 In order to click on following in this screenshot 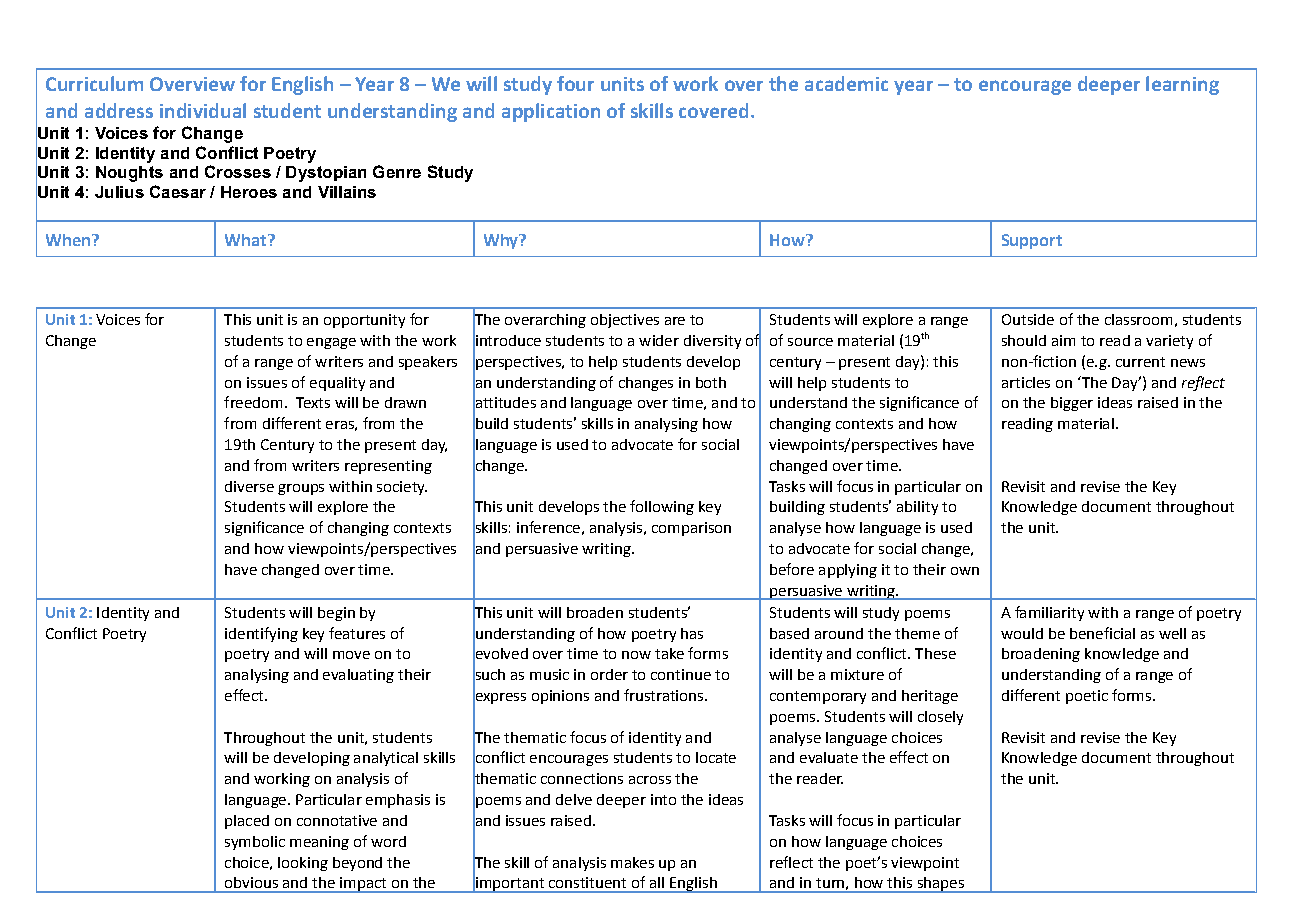, I will do `click(662, 507)`.
